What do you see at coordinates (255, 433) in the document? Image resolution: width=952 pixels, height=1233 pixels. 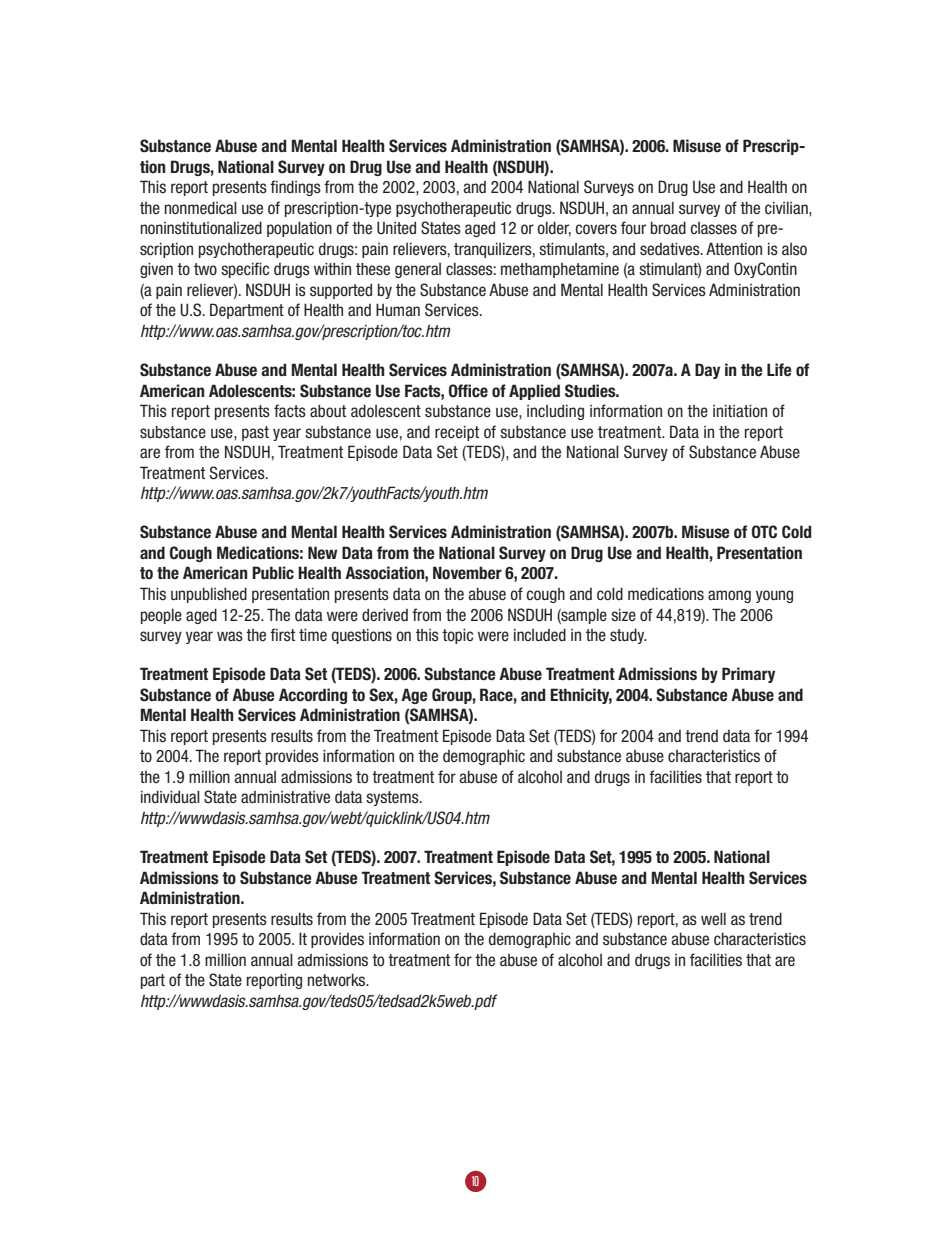 I see `past` at bounding box center [255, 433].
